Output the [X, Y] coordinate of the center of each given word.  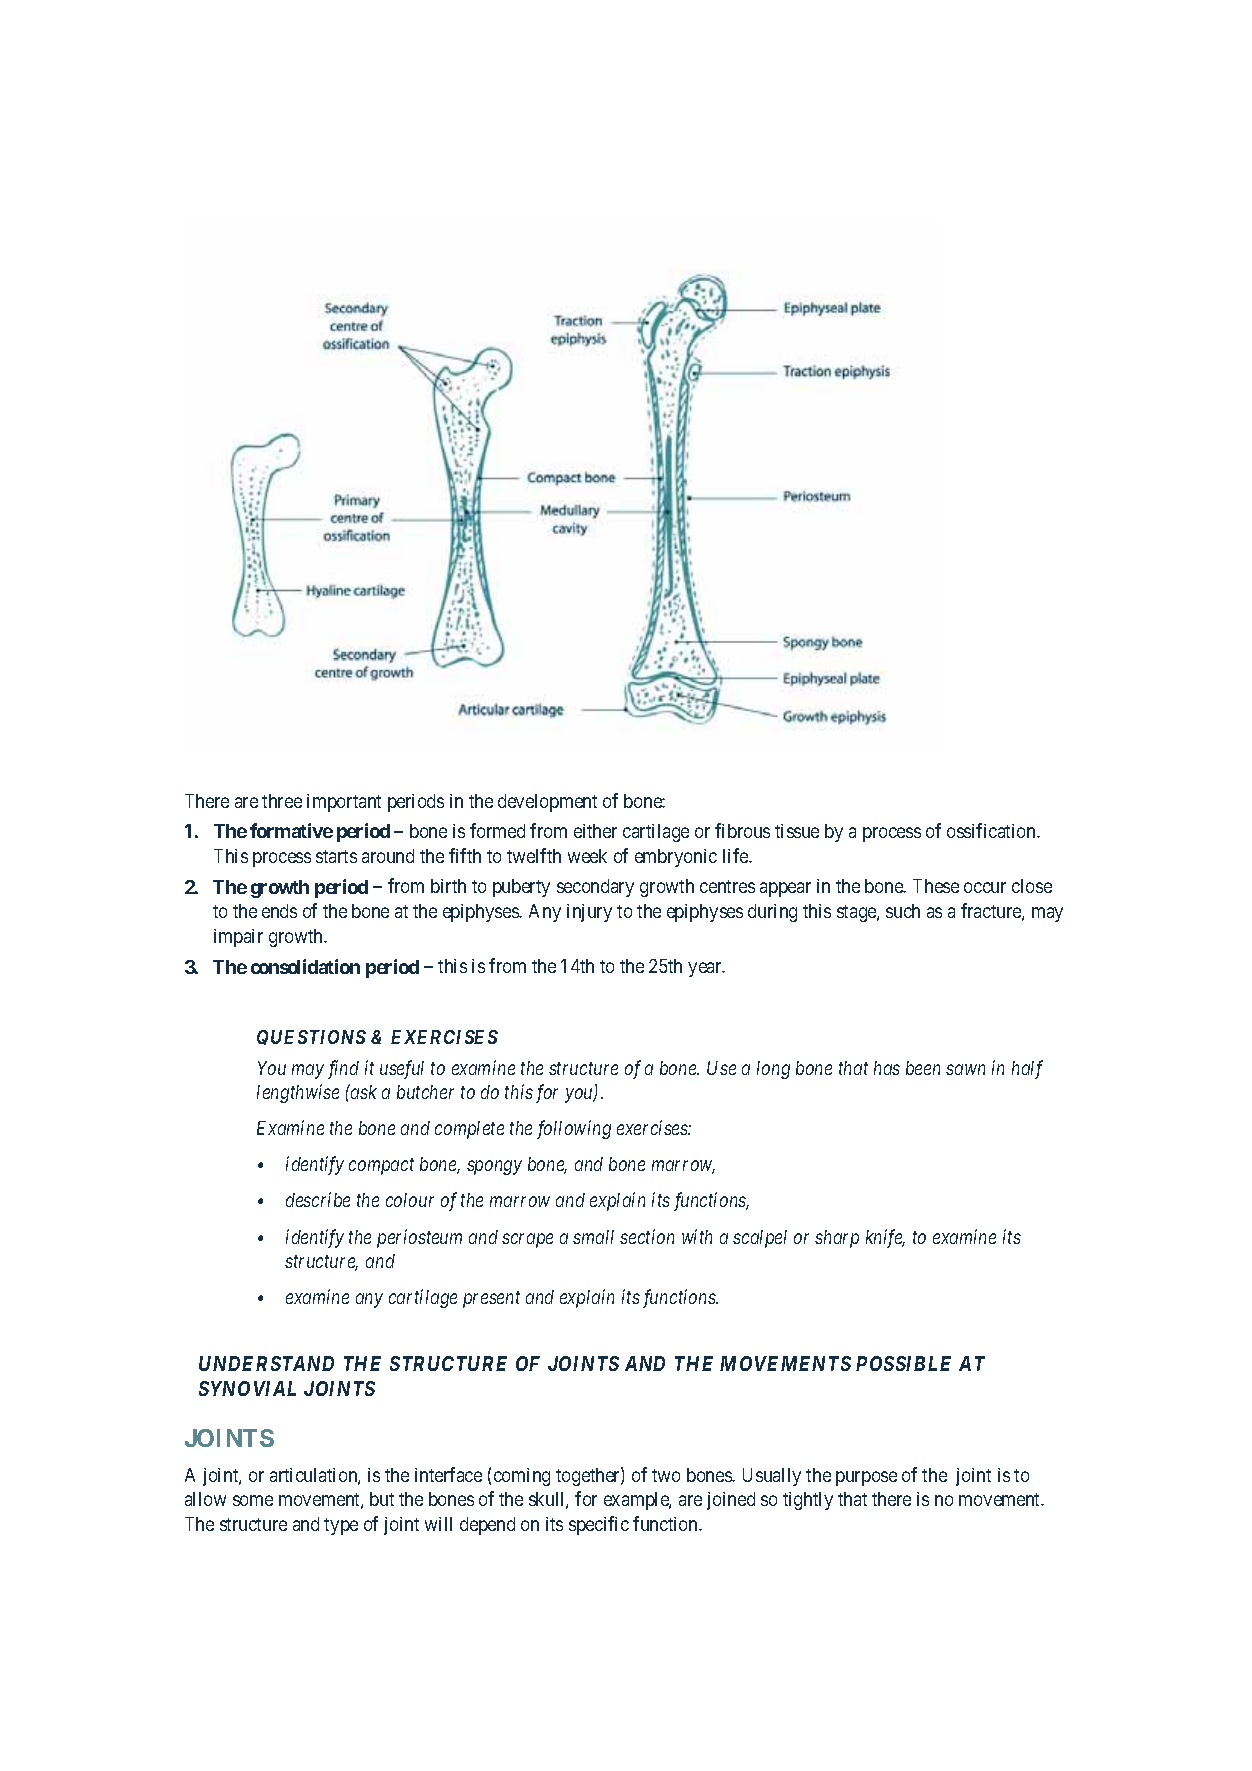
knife [885, 1238]
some [253, 1500]
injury [589, 913]
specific [599, 1525]
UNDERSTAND [266, 1363]
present [491, 1300]
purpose [866, 1478]
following [574, 1129]
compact [381, 1167]
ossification [992, 830]
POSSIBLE [903, 1363]
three [282, 801]
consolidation [305, 966]
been [923, 1068]
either [595, 831]
